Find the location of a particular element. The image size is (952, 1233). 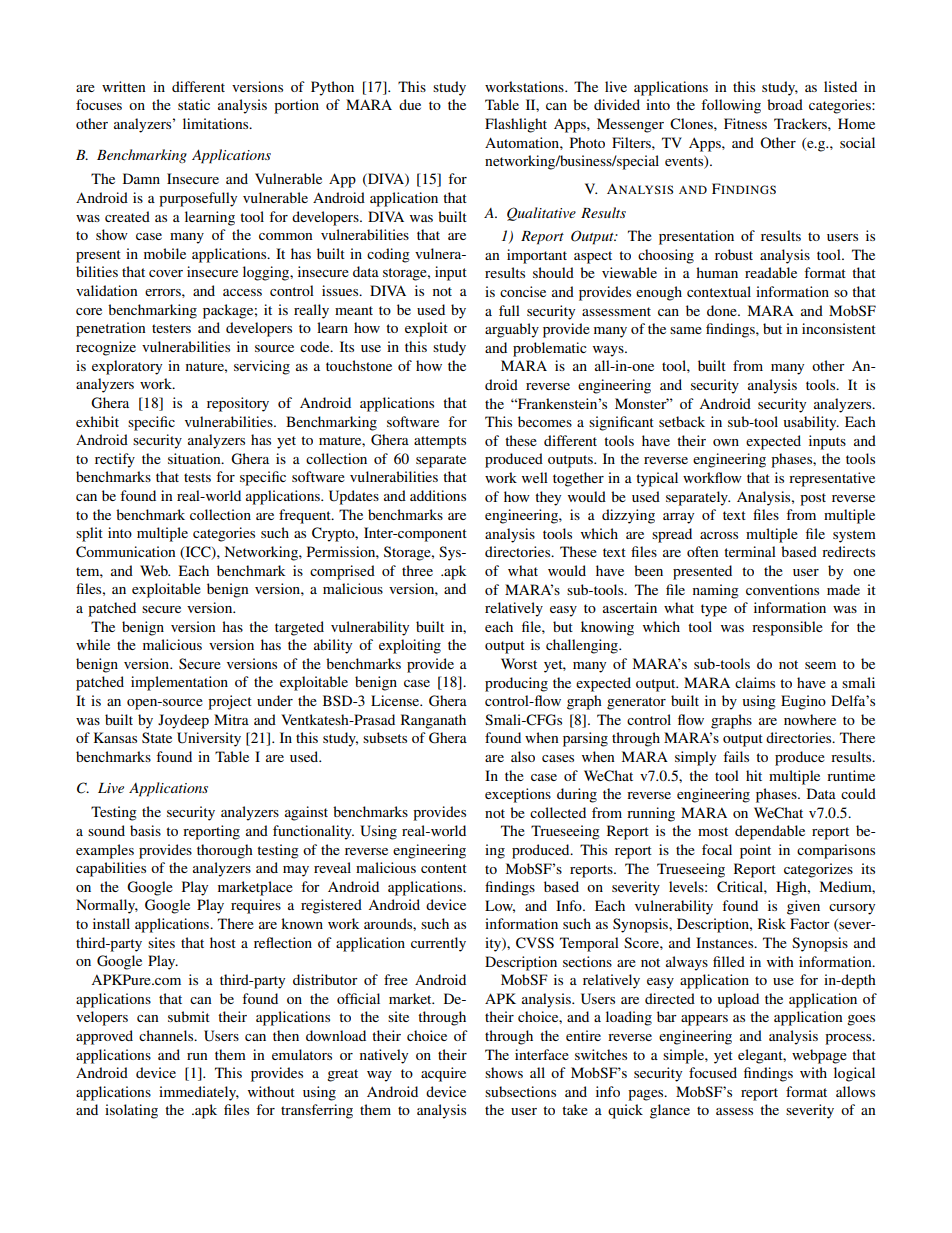

immediately is located at coordinates (199, 1093).
